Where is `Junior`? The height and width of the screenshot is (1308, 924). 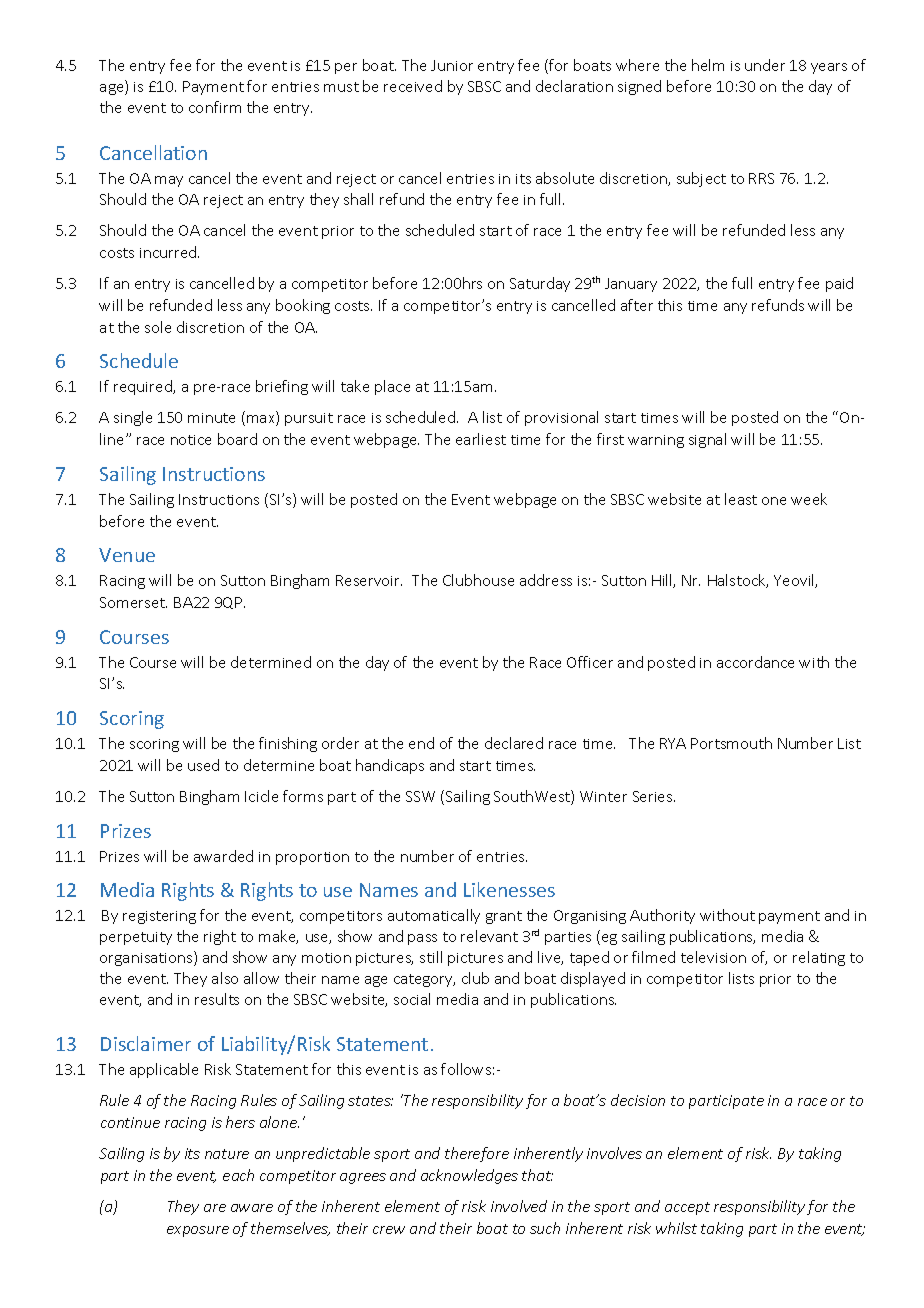 Junior is located at coordinates (452, 65).
